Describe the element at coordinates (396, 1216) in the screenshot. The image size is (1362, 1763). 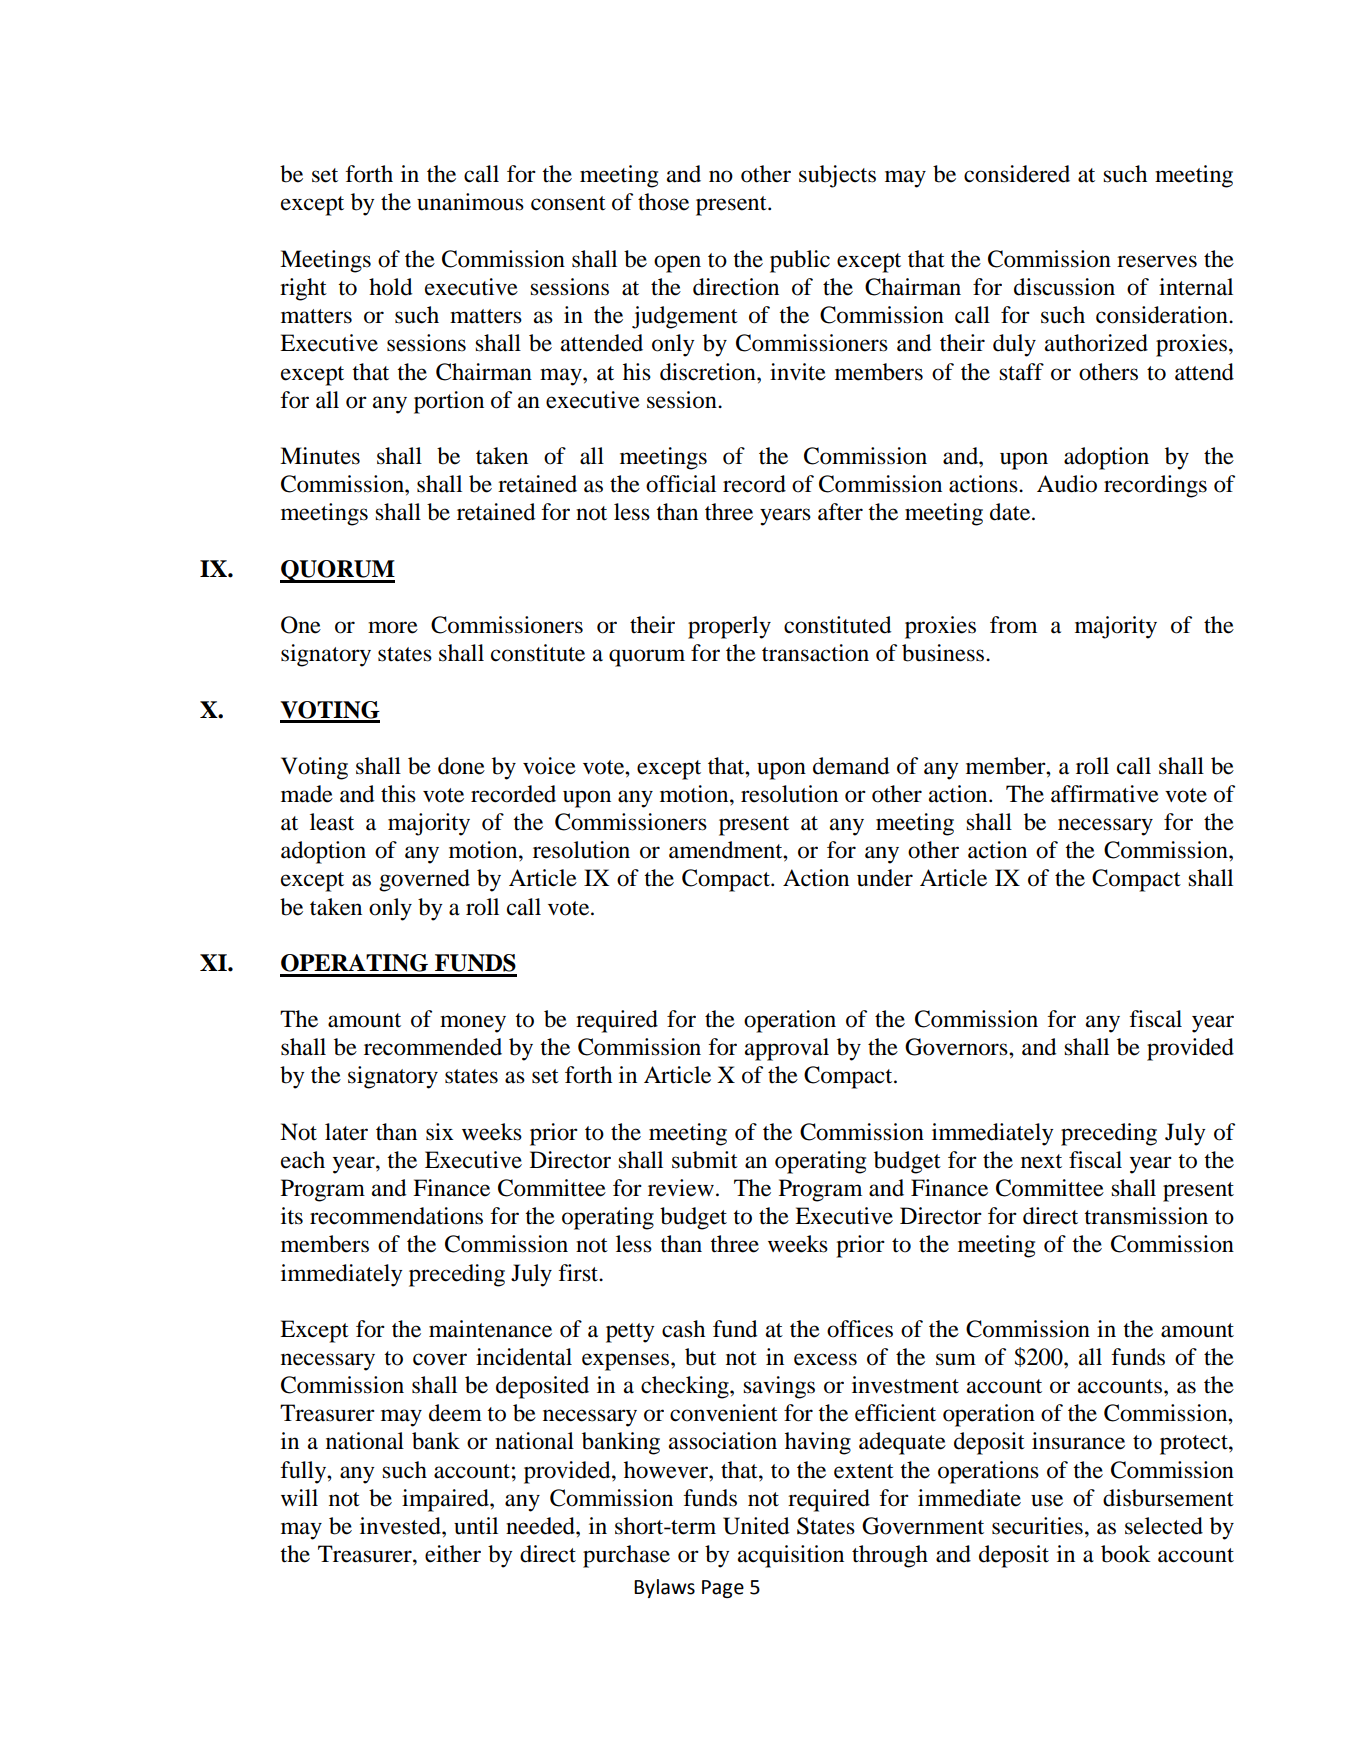
I see `recommendations` at that location.
